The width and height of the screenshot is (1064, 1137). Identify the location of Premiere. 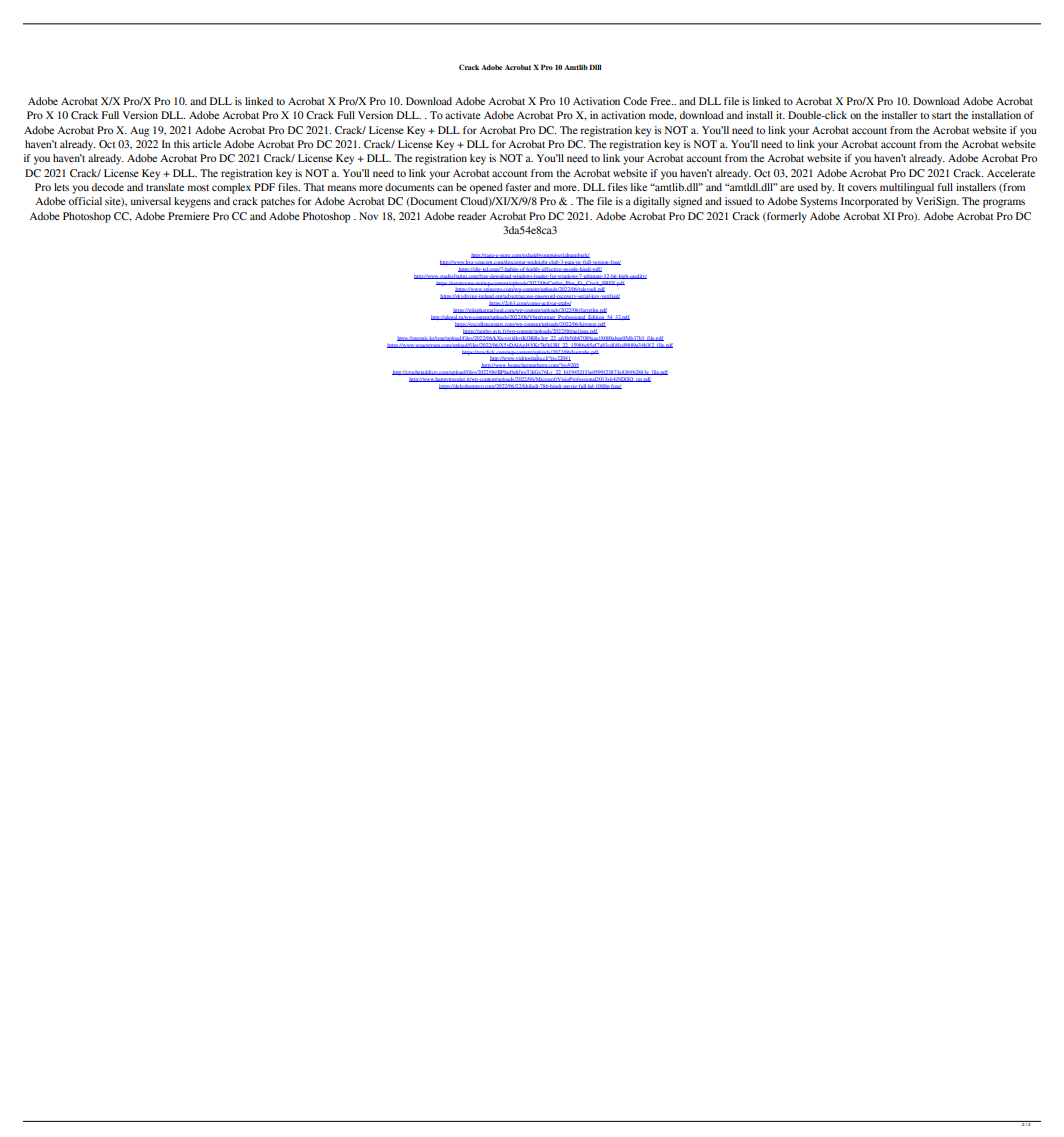
(189, 216).
